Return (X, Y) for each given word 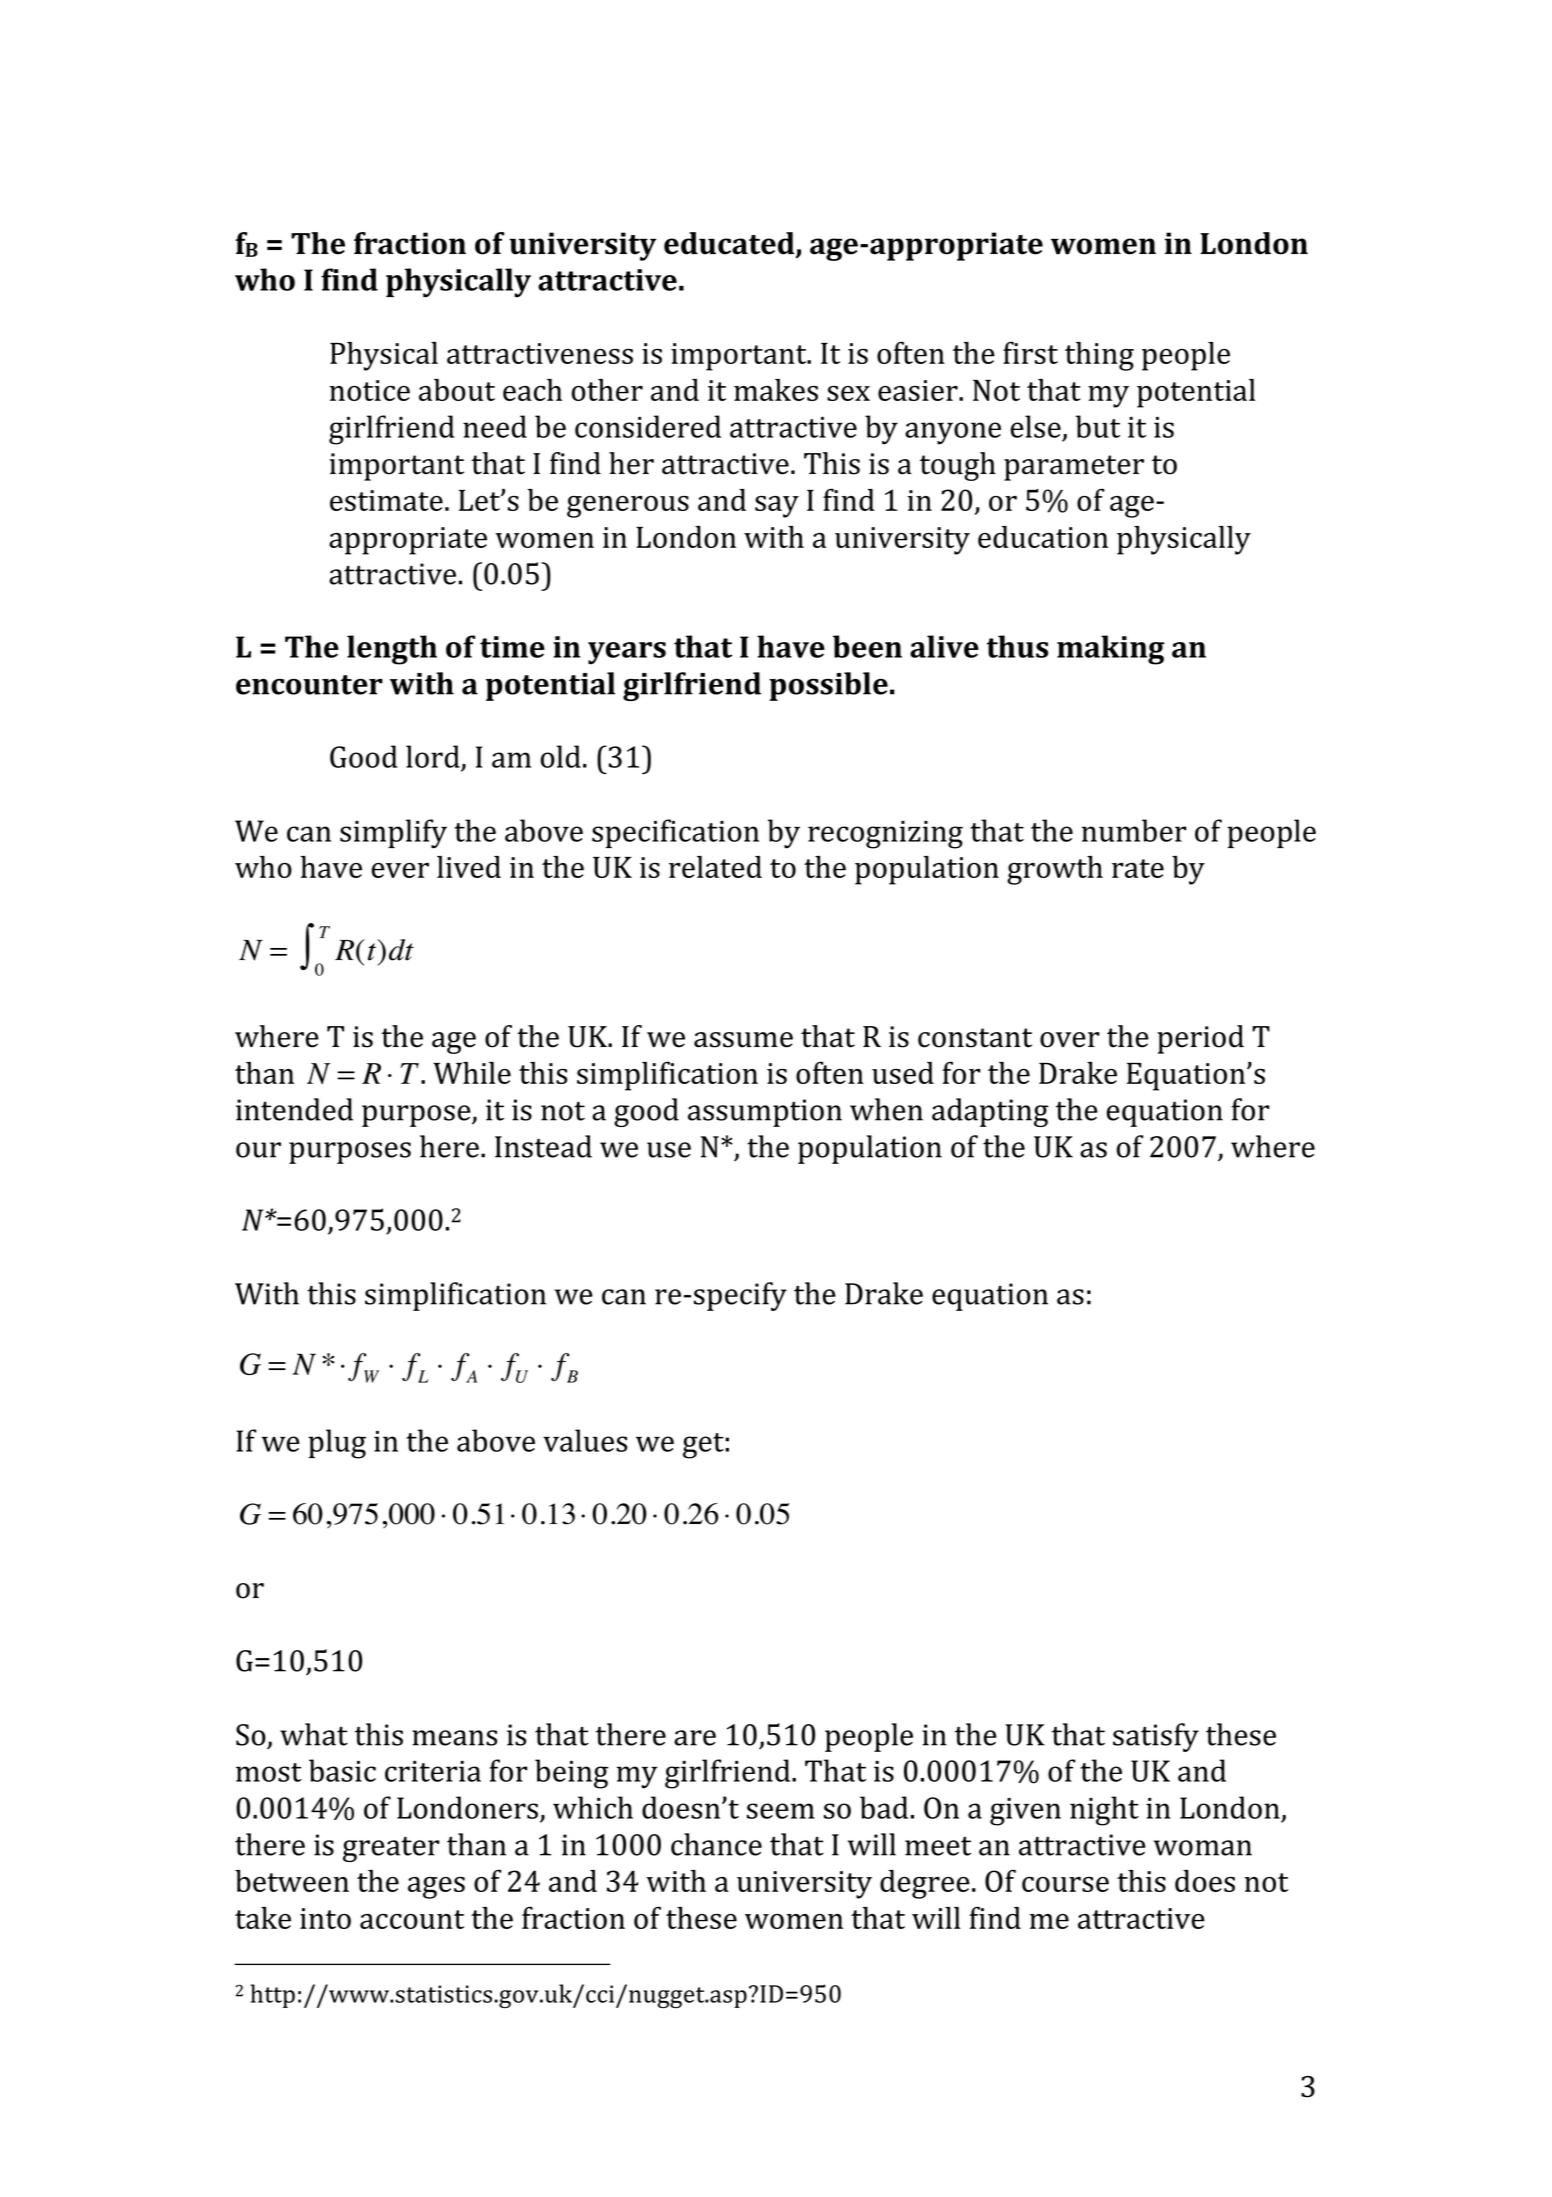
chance (716, 1844)
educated (730, 244)
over (1070, 1040)
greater (391, 1849)
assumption (765, 1113)
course (1065, 1884)
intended (294, 1109)
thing (1099, 356)
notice (370, 390)
